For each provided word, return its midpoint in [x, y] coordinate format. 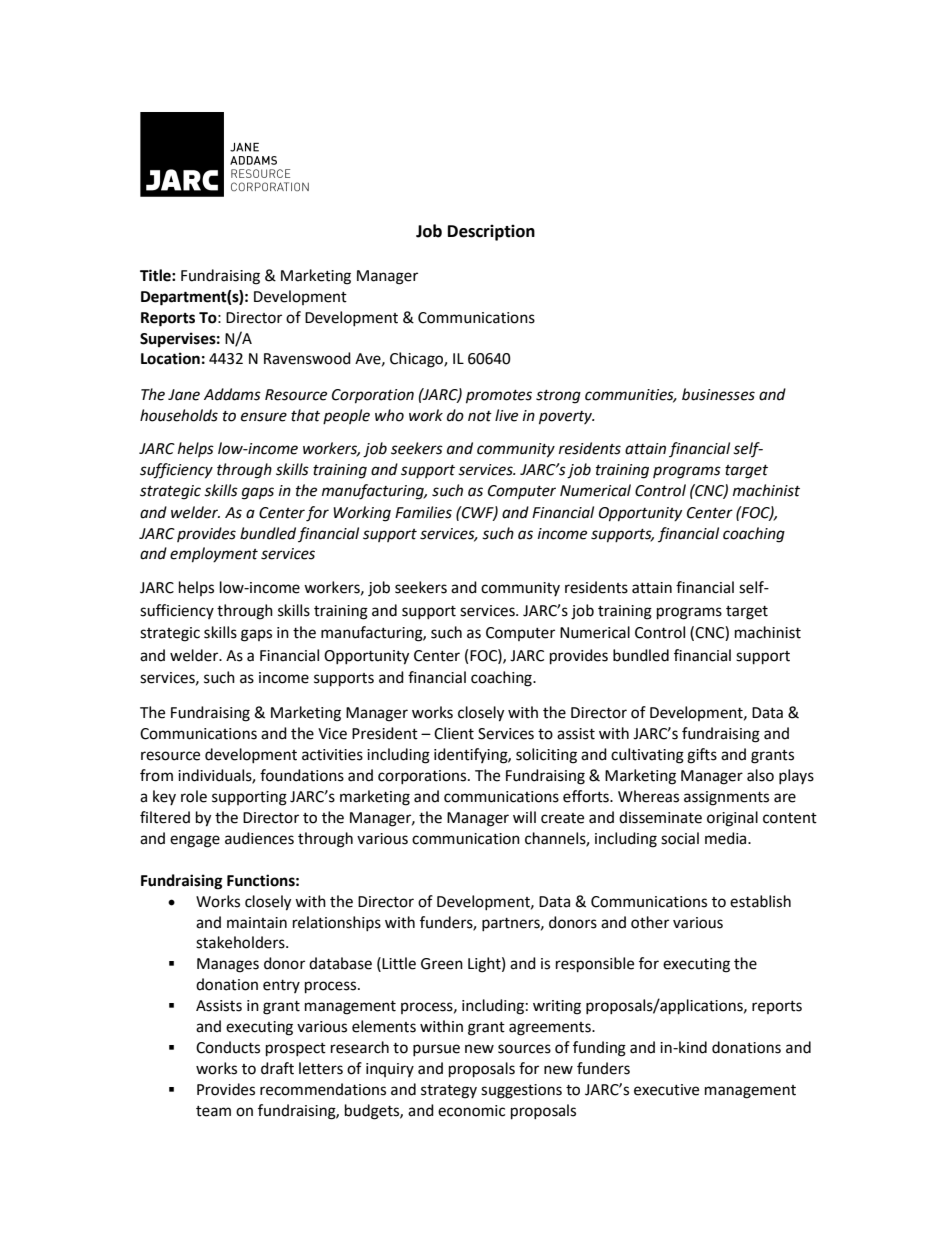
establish [760, 901]
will [524, 817]
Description [491, 232]
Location [170, 358]
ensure [264, 417]
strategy [449, 1092]
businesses [718, 394]
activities [332, 755]
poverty [567, 418]
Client [454, 733]
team [213, 1111]
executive [666, 1090]
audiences [259, 838]
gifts [702, 756]
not [480, 416]
